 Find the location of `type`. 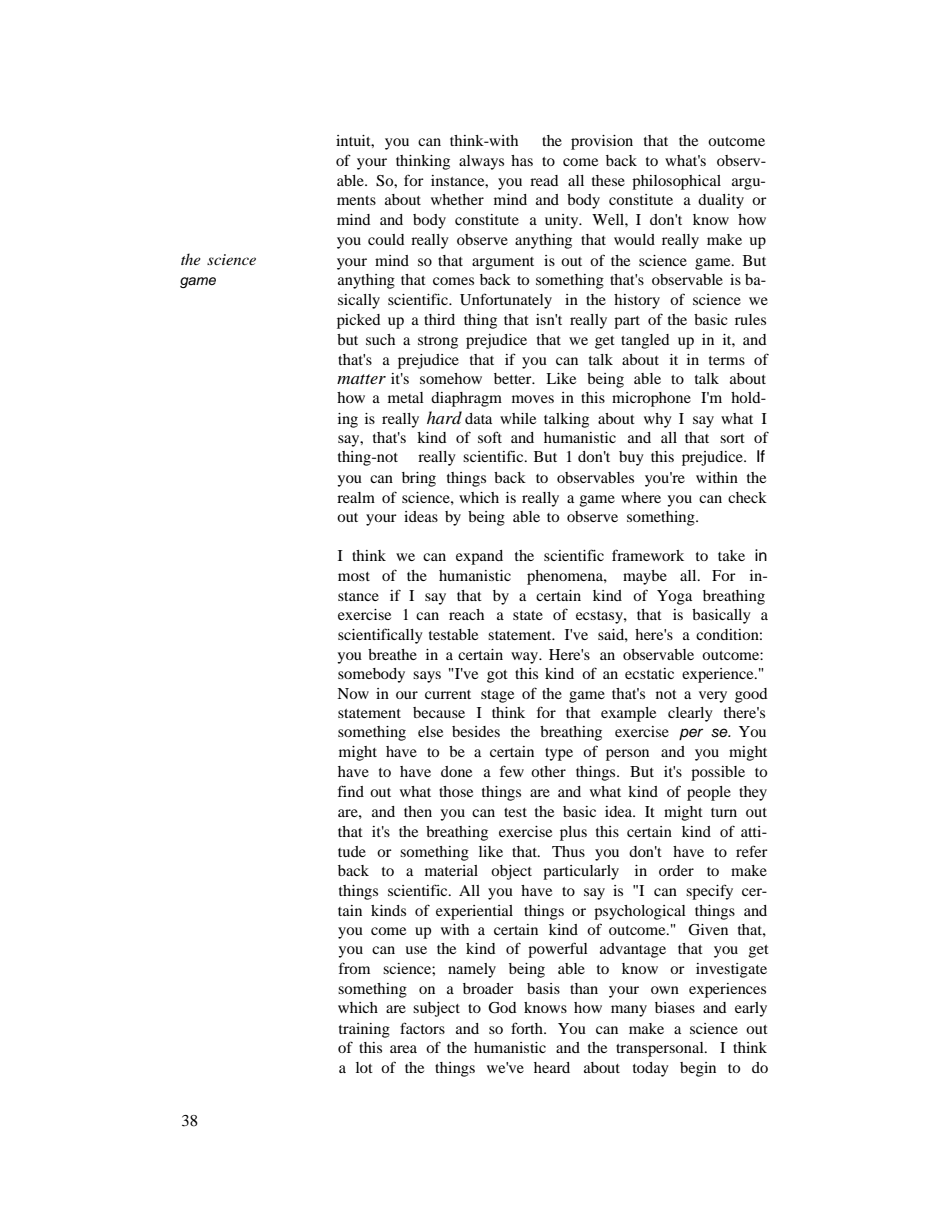

type is located at coordinates (559, 754).
